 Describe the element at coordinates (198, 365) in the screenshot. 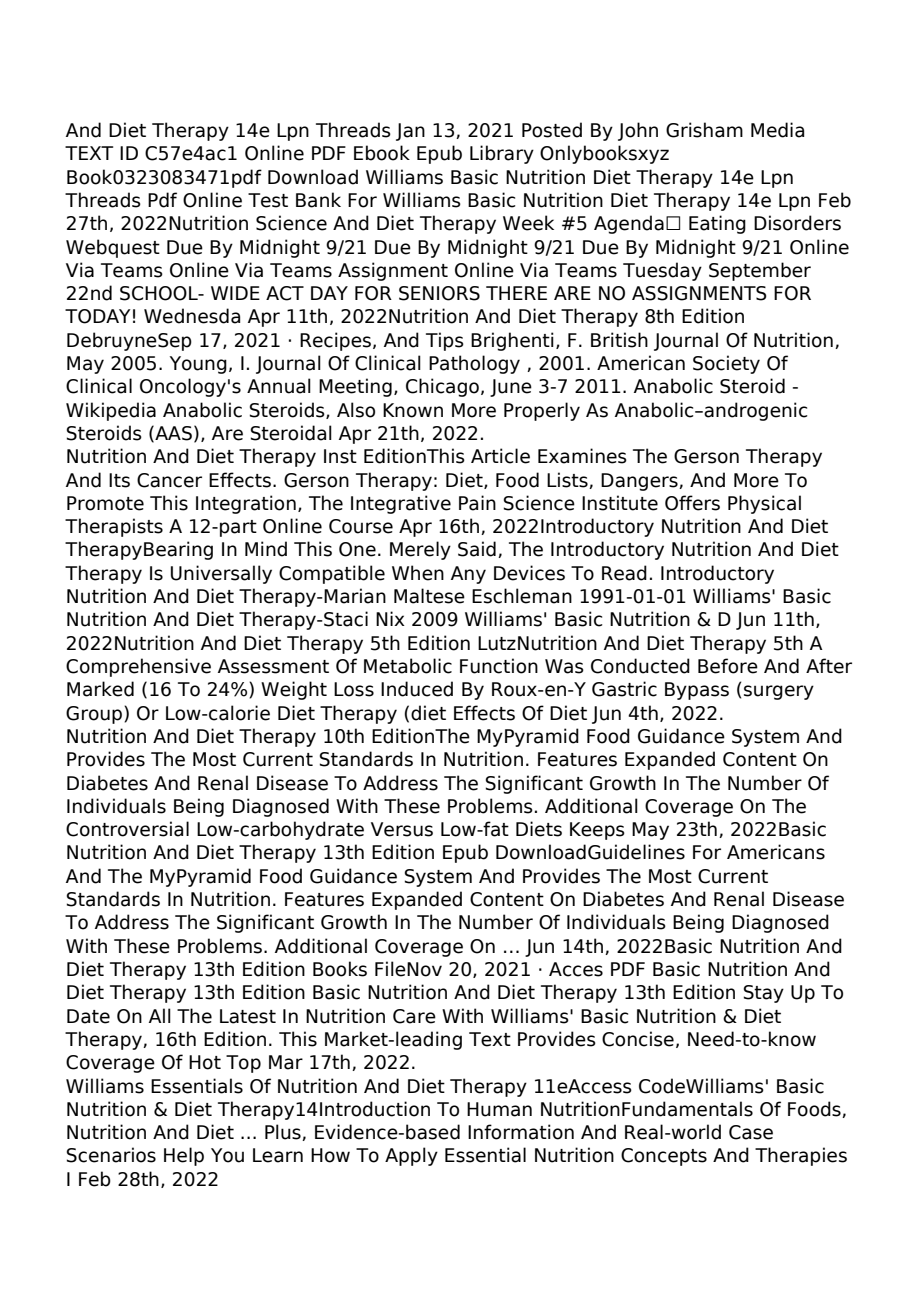

I see `Young` at that location.
